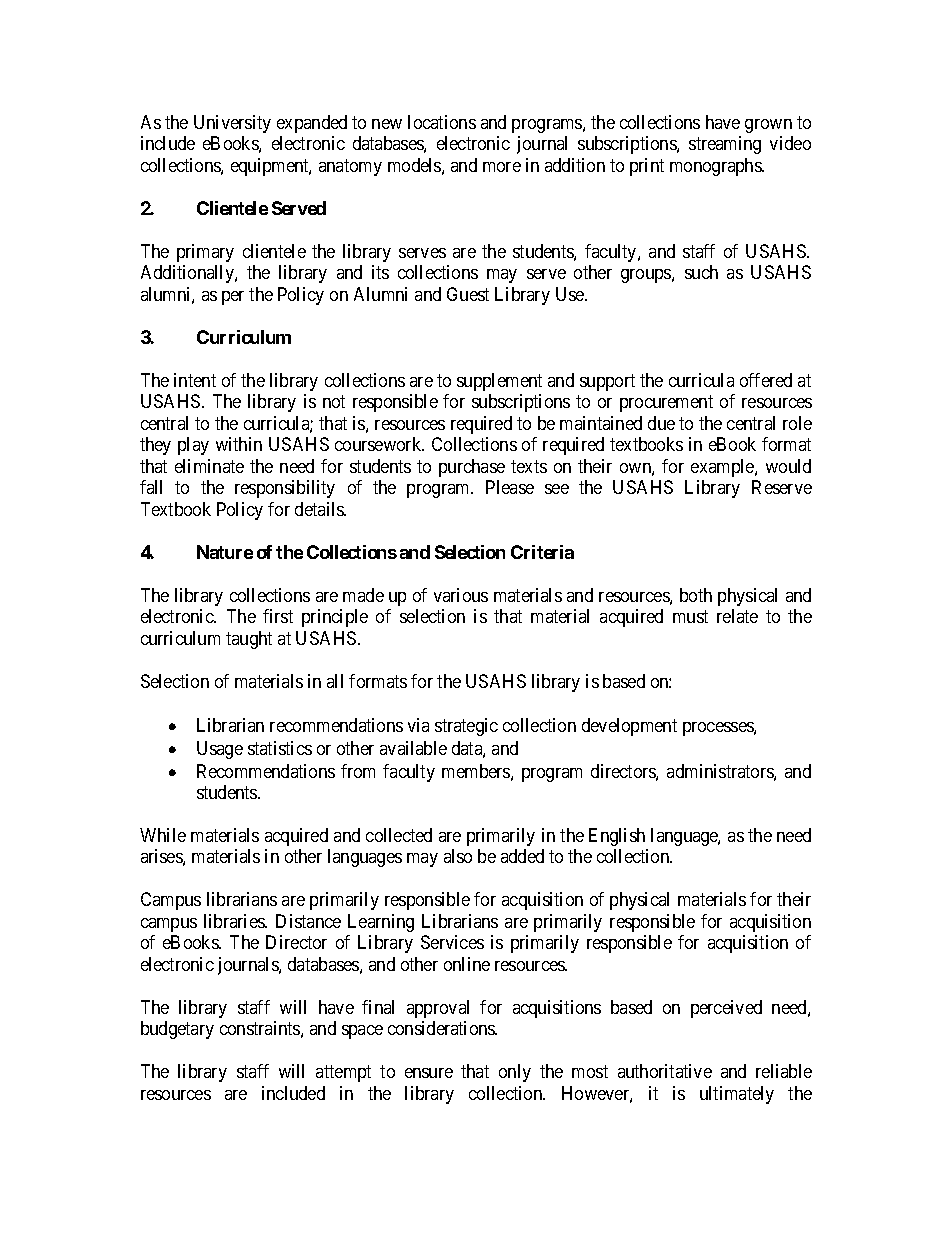 The width and height of the screenshot is (952, 1233). What do you see at coordinates (515, 1073) in the screenshot?
I see `only` at bounding box center [515, 1073].
